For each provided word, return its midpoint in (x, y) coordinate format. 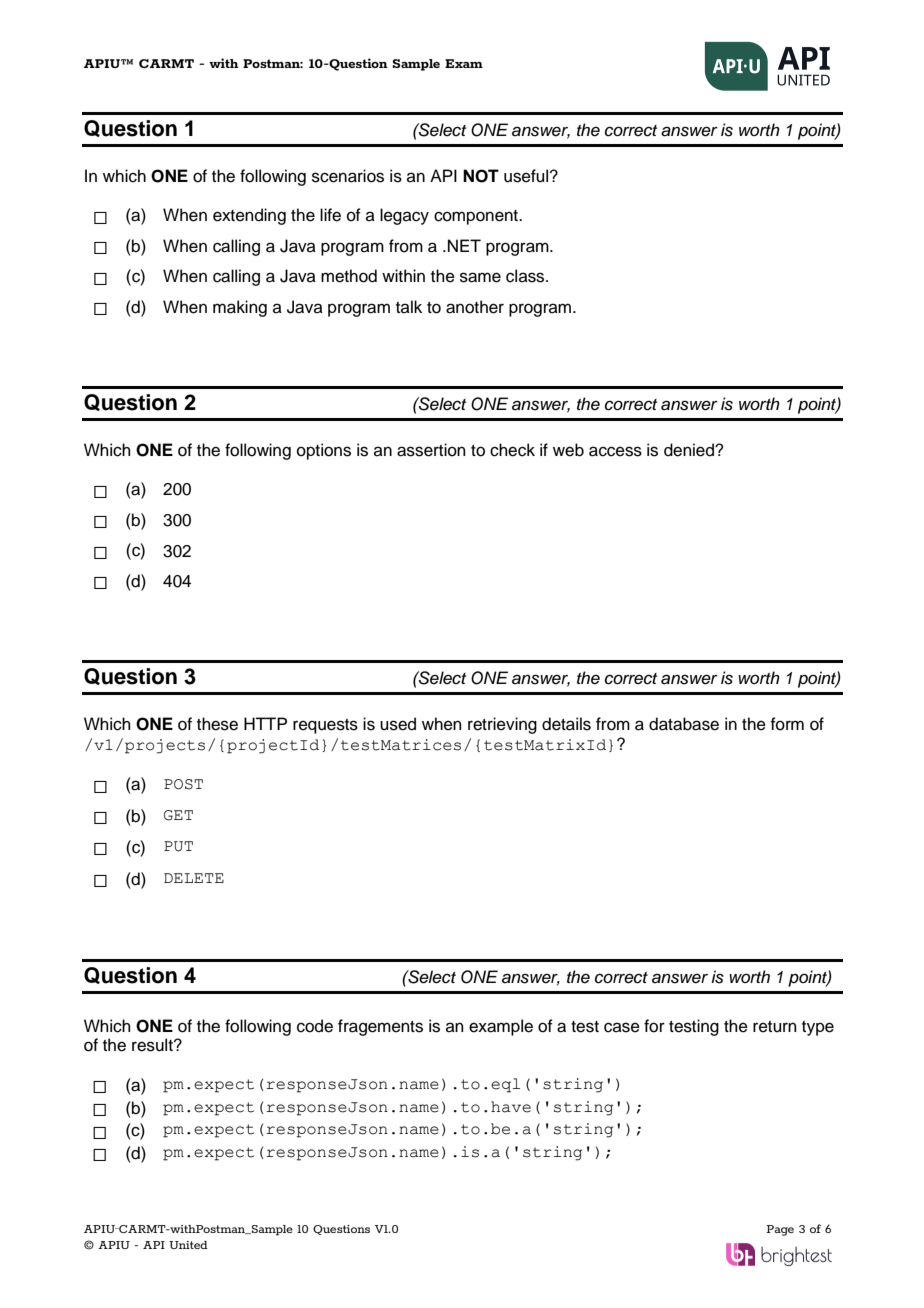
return (775, 1027)
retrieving (502, 725)
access (615, 451)
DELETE (194, 878)
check (512, 450)
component (477, 217)
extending (249, 216)
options (324, 451)
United (188, 1245)
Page (780, 1230)
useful (527, 176)
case (622, 1027)
